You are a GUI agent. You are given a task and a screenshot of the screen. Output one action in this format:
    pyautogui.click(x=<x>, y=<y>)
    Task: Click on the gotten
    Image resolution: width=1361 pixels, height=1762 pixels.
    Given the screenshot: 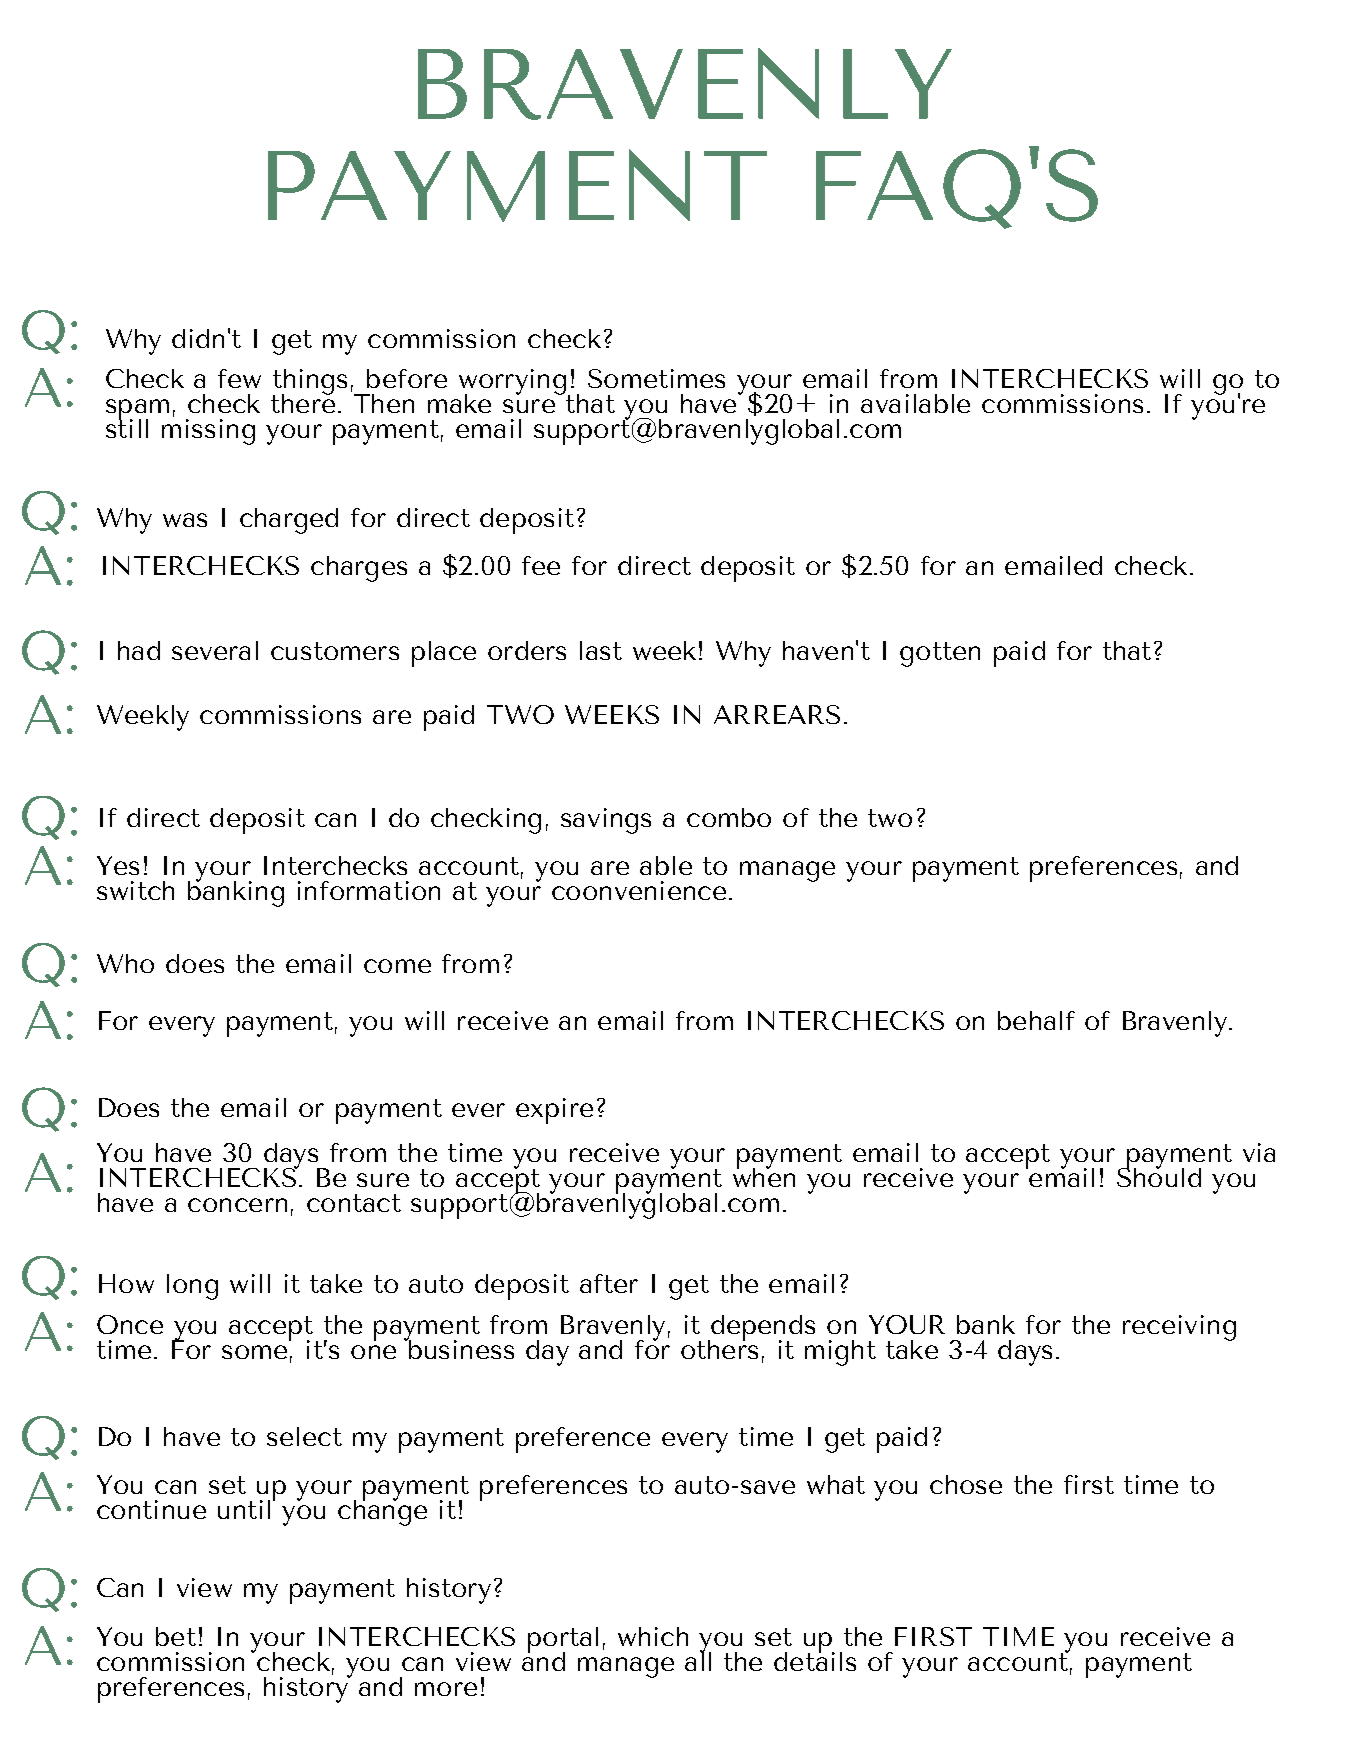 What is the action you would take?
    pyautogui.click(x=940, y=654)
